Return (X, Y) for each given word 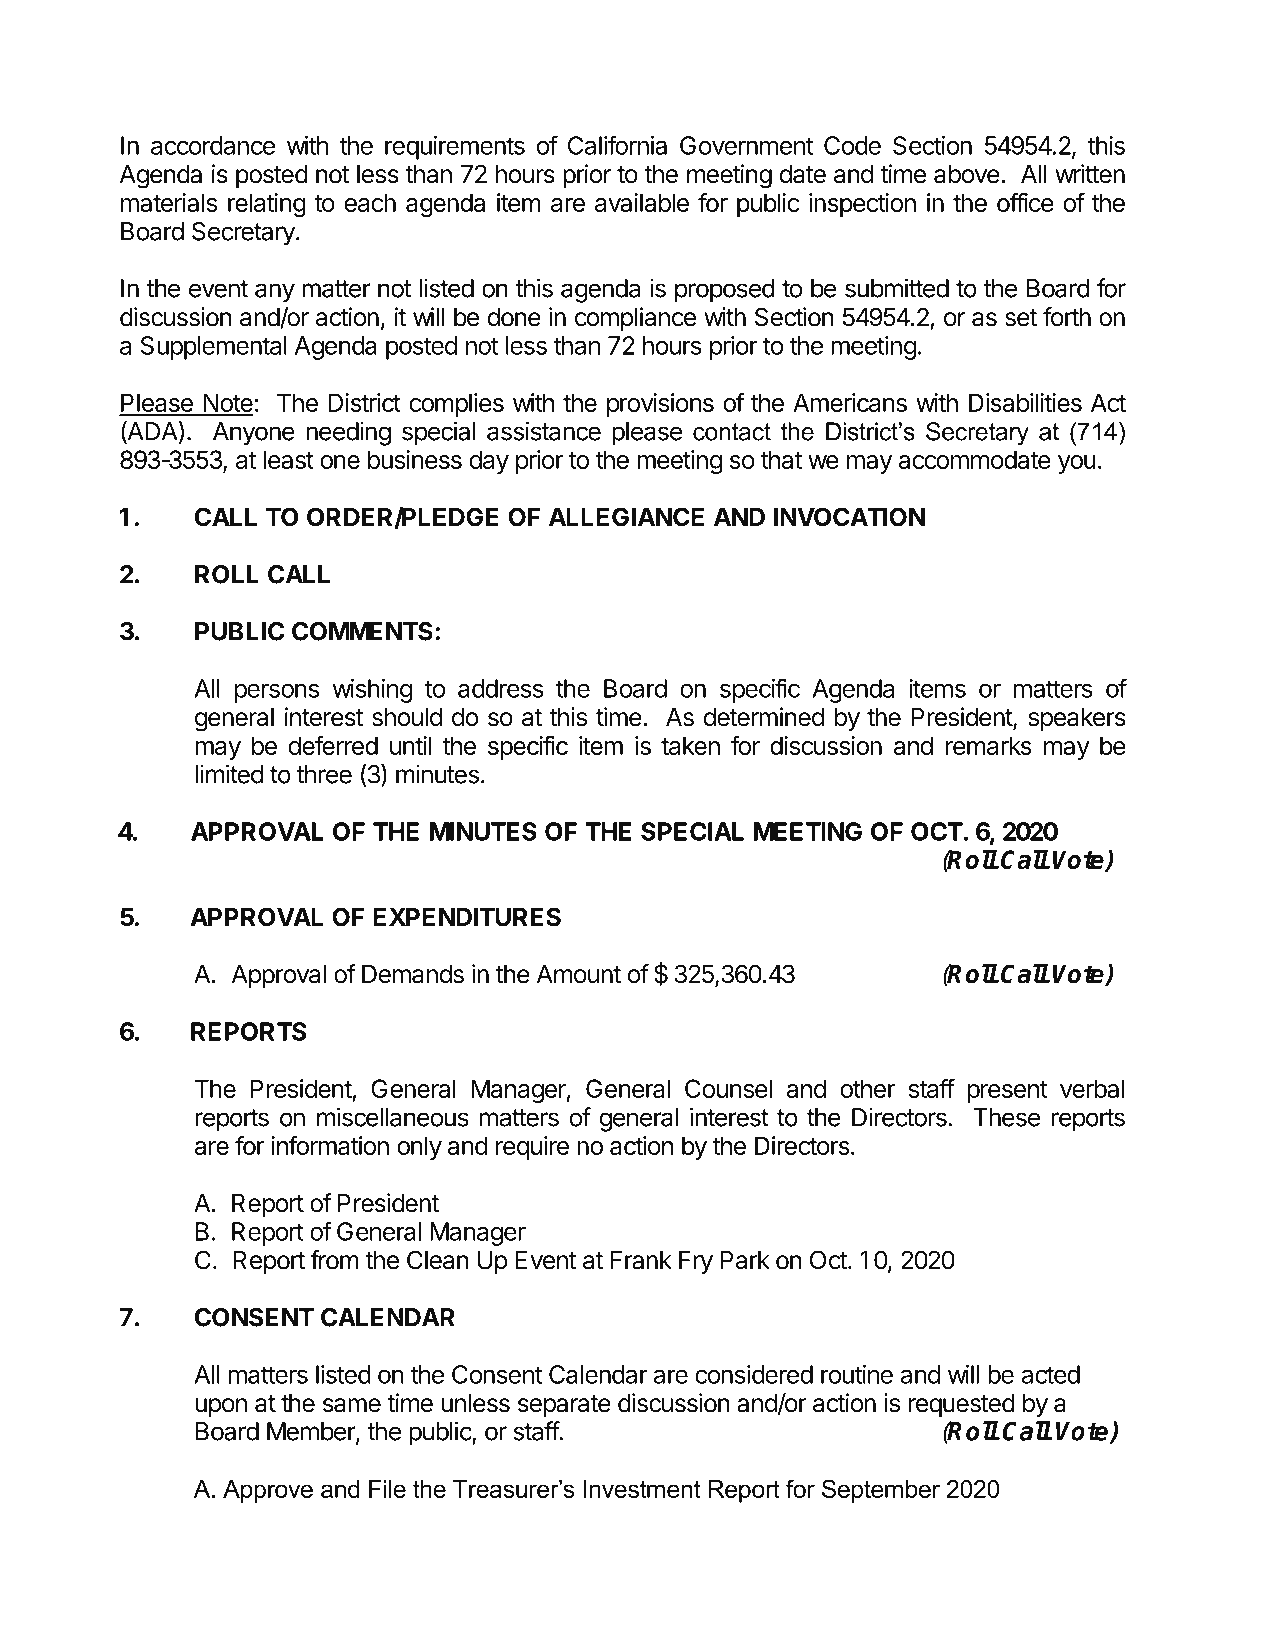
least (288, 459)
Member (312, 1432)
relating (267, 205)
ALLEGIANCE (626, 517)
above (967, 174)
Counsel (728, 1088)
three (324, 774)
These (1006, 1117)
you (1077, 464)
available (642, 202)
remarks (989, 745)
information (330, 1145)
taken (690, 745)
